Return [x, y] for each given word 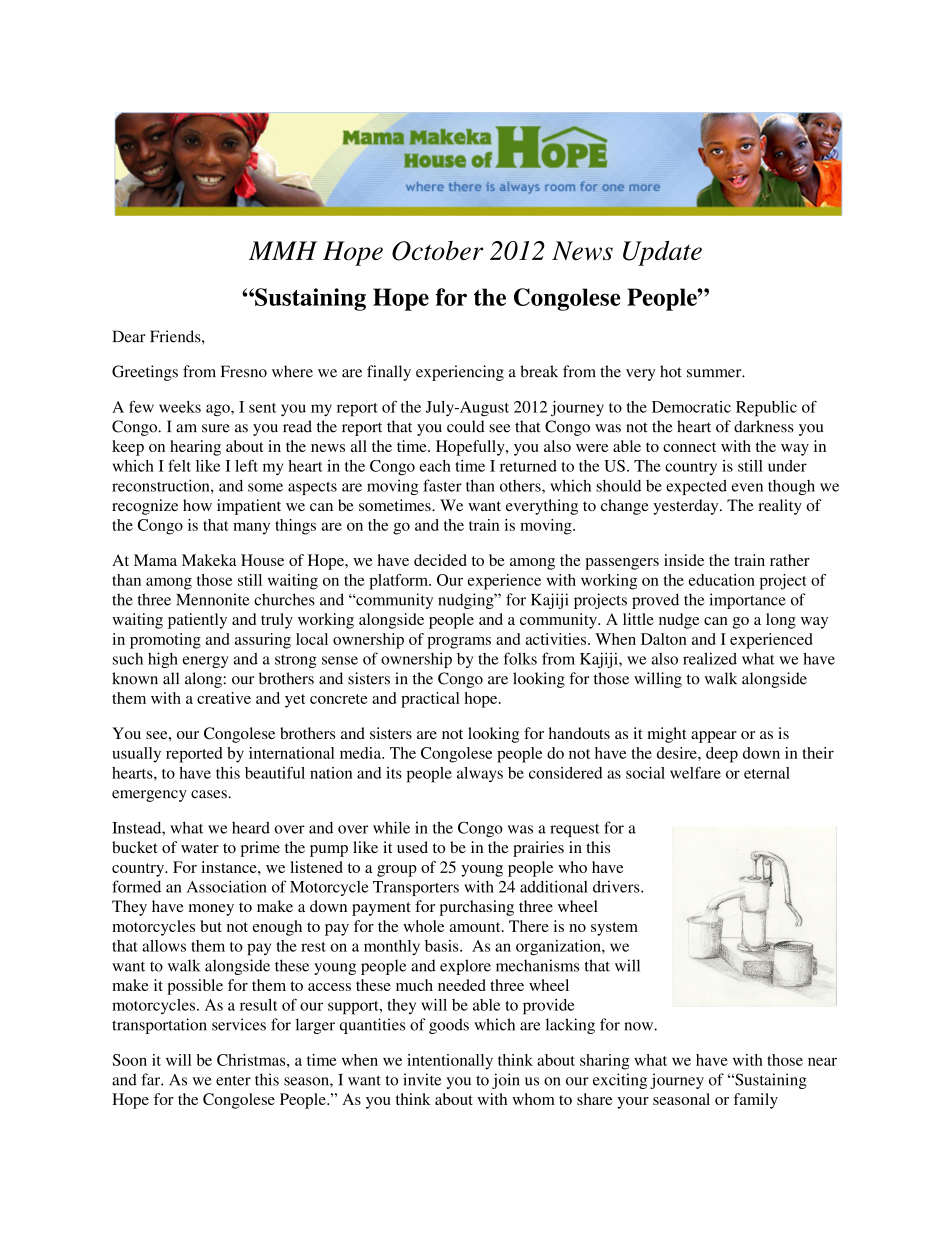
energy [206, 662]
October [437, 251]
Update [662, 253]
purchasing [477, 908]
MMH [283, 250]
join [506, 1081]
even [747, 487]
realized [710, 658]
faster [442, 485]
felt [179, 465]
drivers [617, 886]
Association [227, 886]
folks [520, 658]
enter [233, 1080]
